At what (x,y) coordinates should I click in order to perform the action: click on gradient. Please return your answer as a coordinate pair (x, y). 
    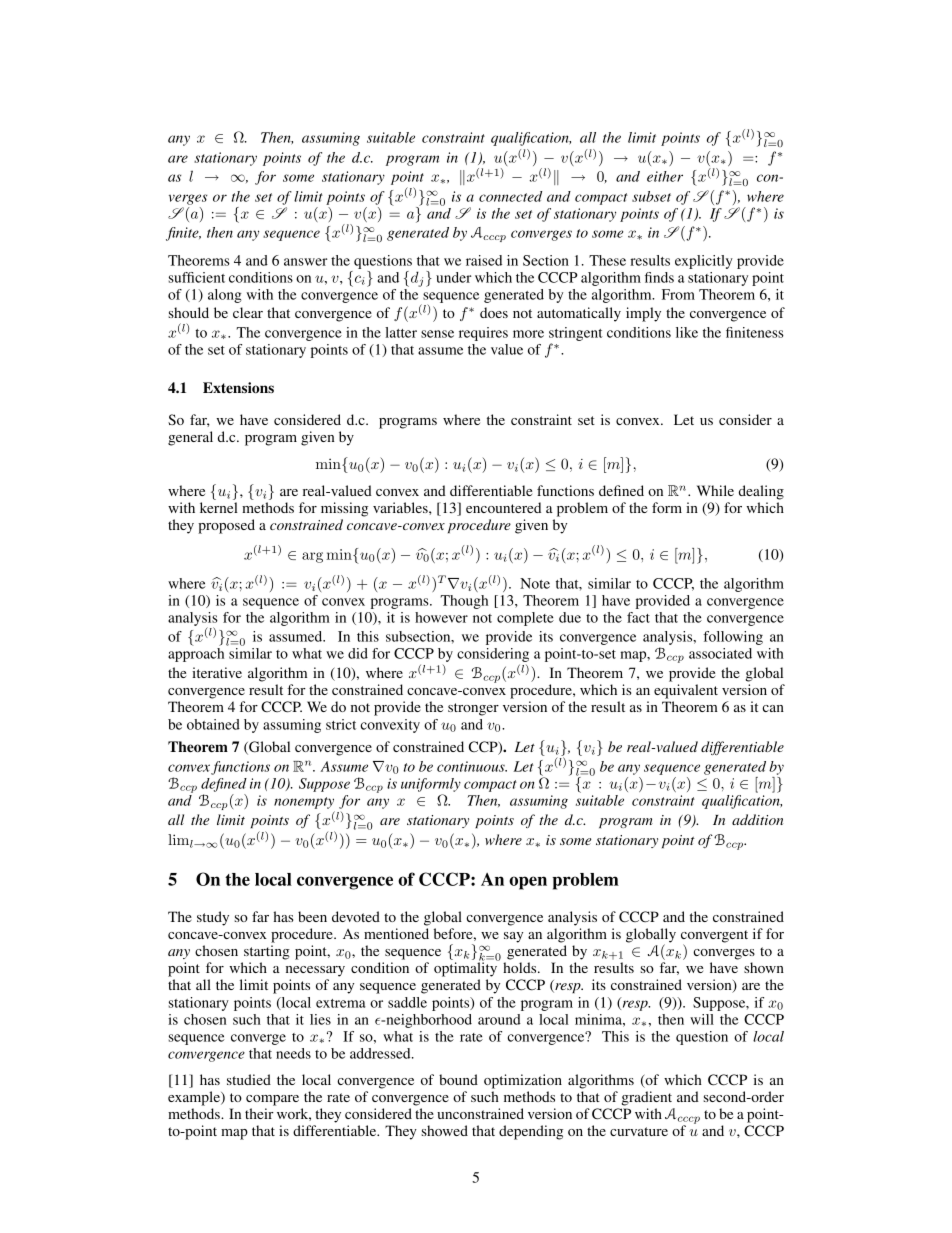
    Looking at the image, I should click on (646, 1098).
